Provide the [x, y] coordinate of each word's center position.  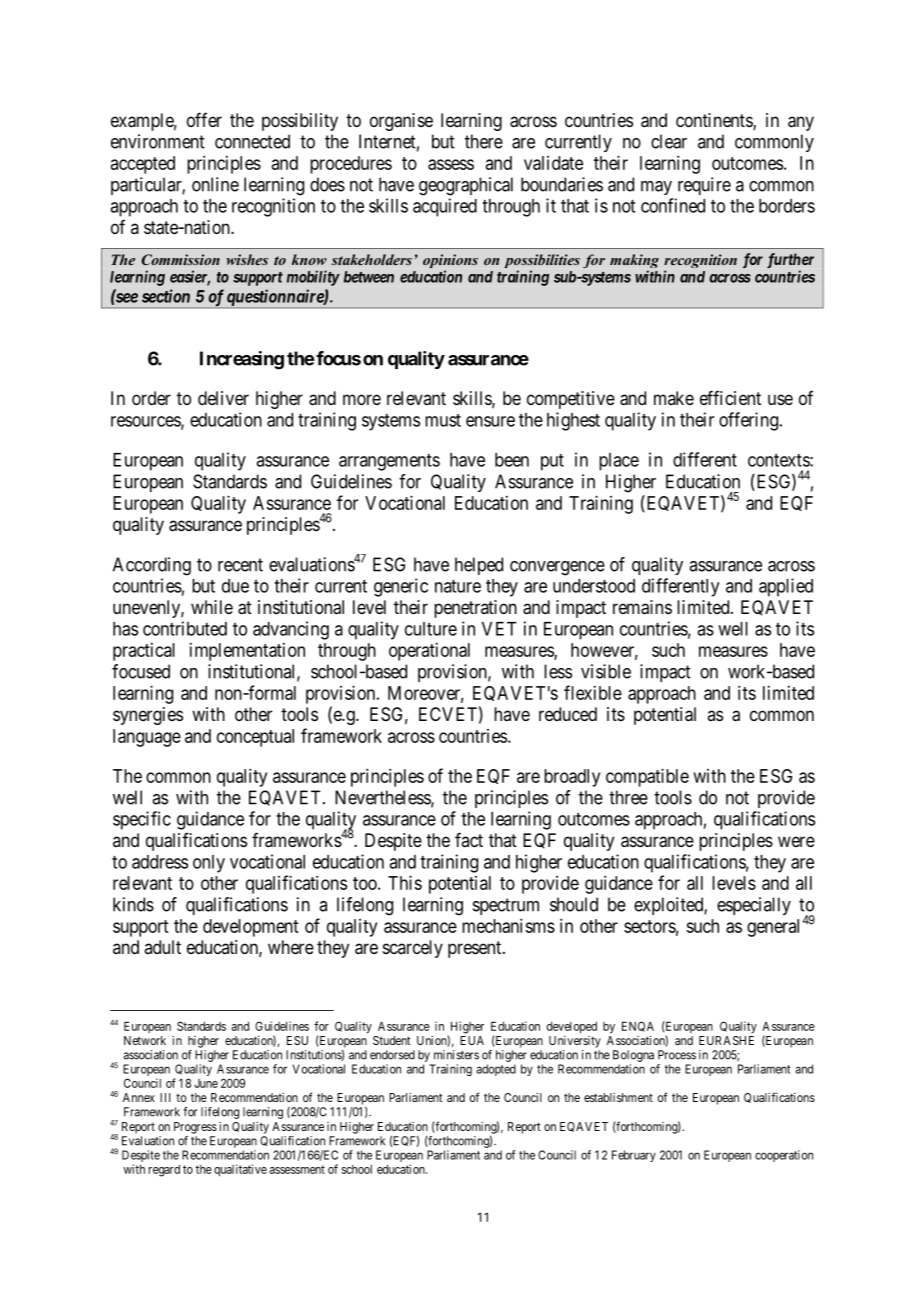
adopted [496, 1070]
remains [642, 607]
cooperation [784, 1156]
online [215, 184]
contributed [185, 628]
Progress [195, 1128]
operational [429, 652]
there [484, 141]
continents [715, 121]
